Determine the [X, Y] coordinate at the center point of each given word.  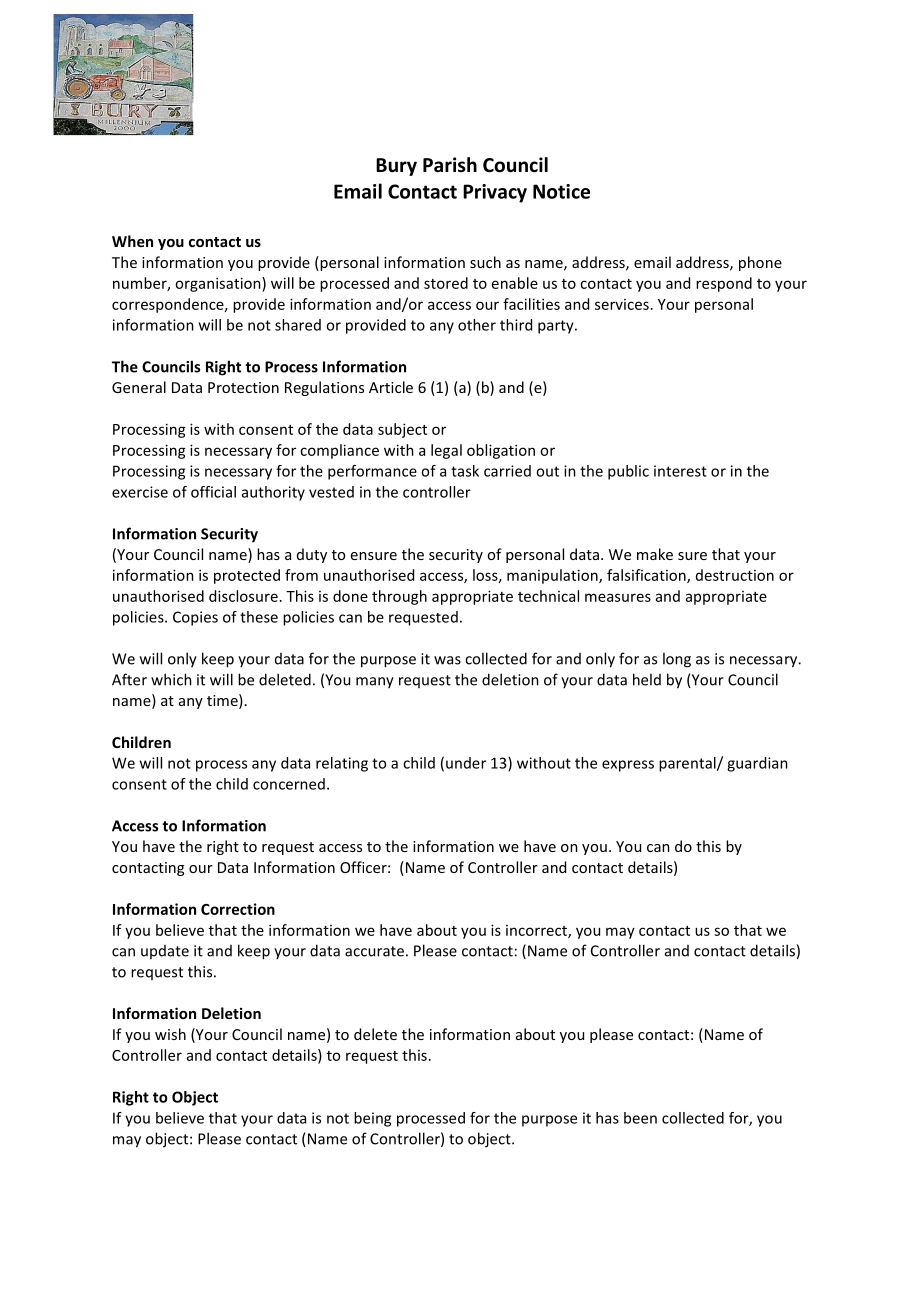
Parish [450, 165]
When [132, 241]
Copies [195, 618]
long [677, 660]
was [447, 660]
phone [760, 263]
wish [170, 1034]
